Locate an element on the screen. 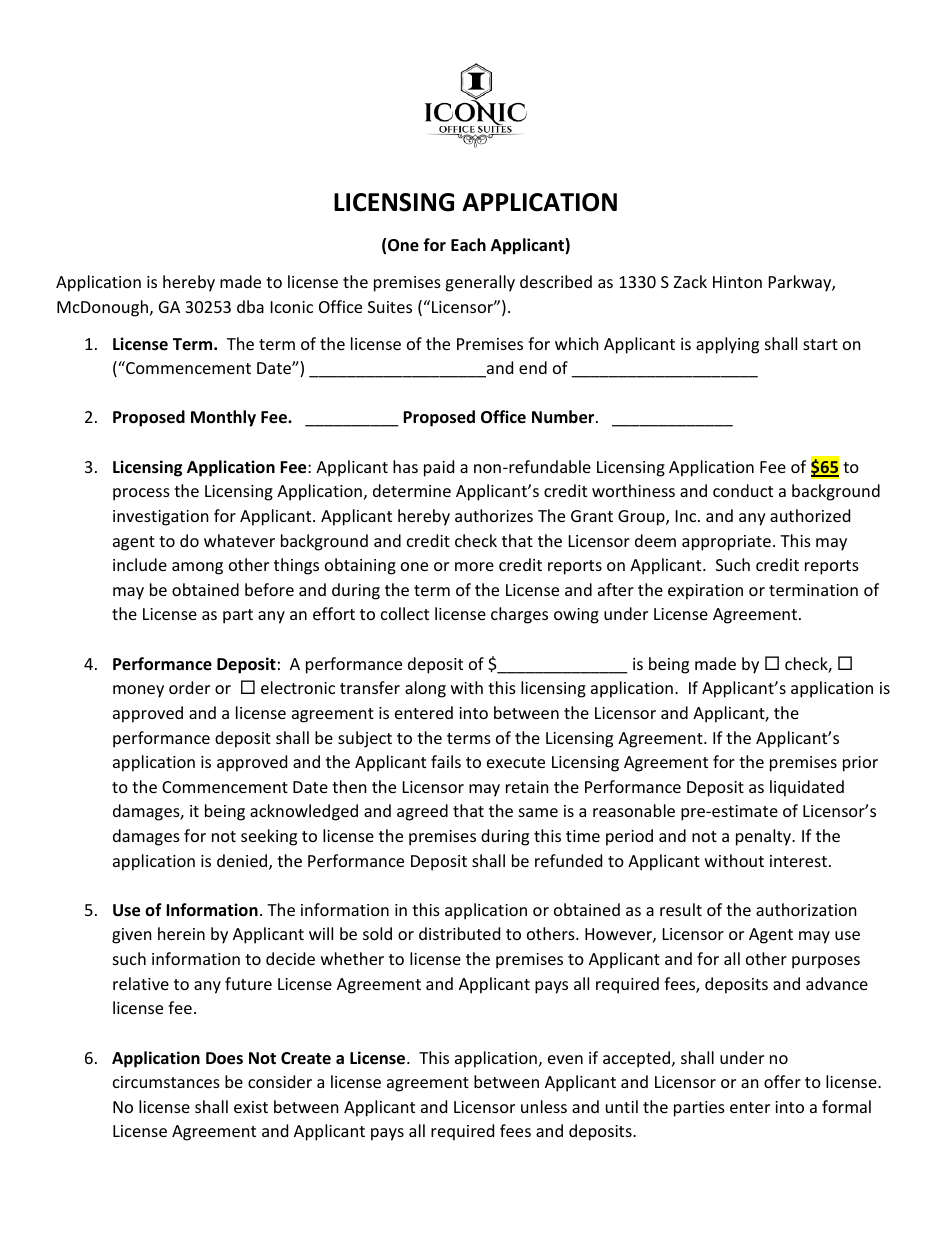 Image resolution: width=952 pixels, height=1233 pixels. offer is located at coordinates (782, 1081).
